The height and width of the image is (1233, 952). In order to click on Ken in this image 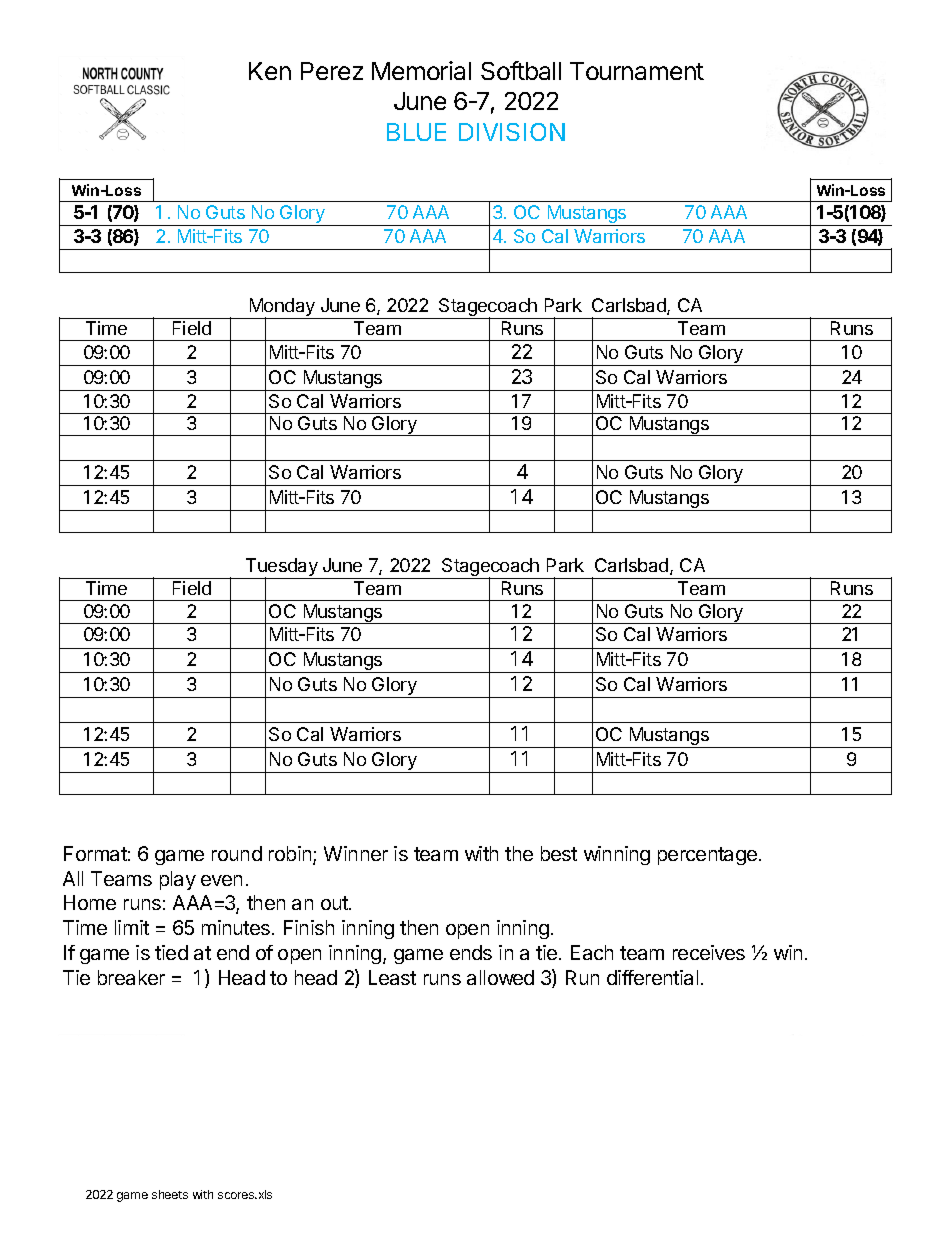, I will do `click(270, 71)`.
